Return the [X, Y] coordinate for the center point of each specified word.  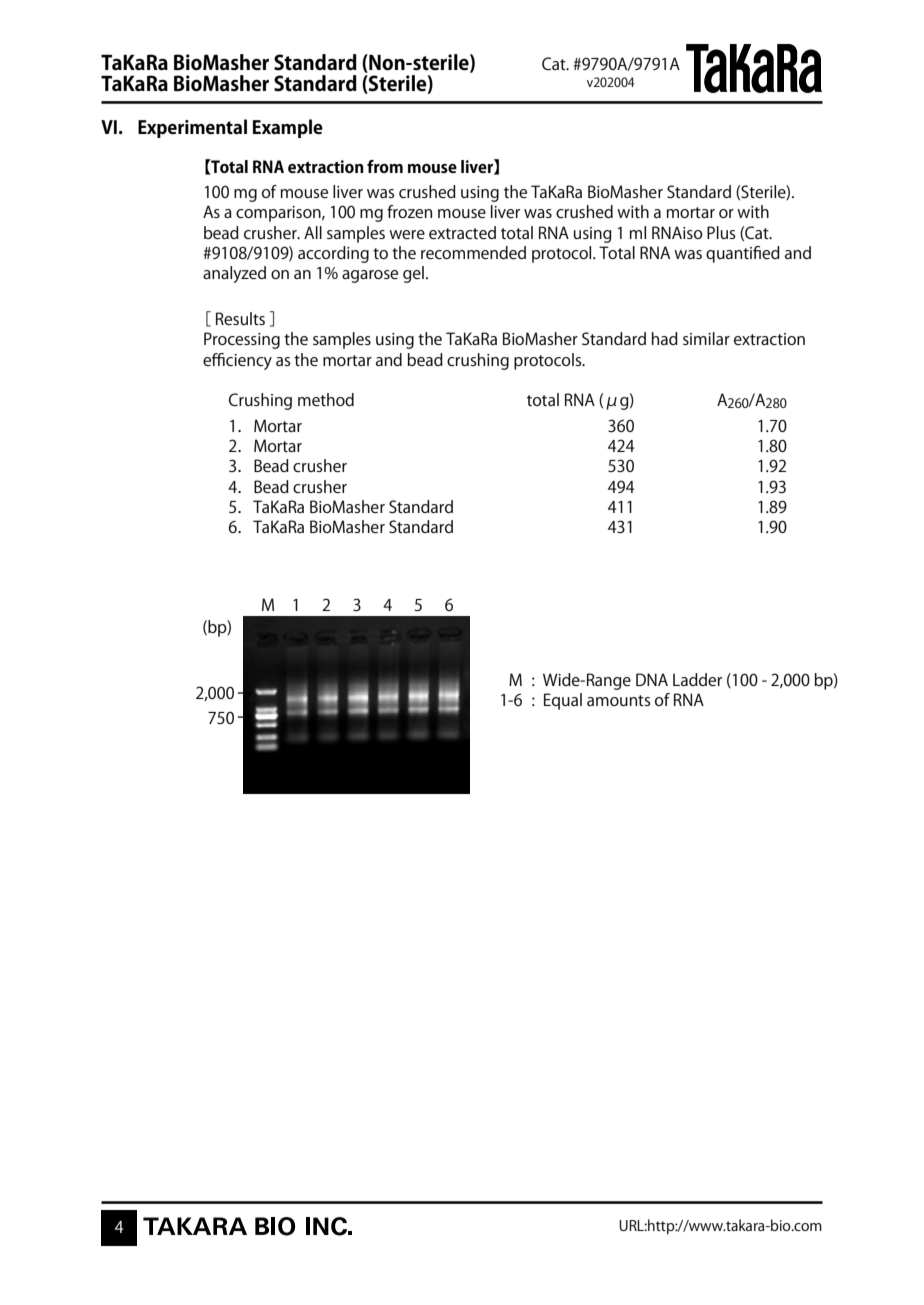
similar [706, 338]
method [326, 399]
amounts [619, 700]
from [385, 166]
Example [288, 128]
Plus [721, 232]
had [665, 338]
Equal [563, 701]
